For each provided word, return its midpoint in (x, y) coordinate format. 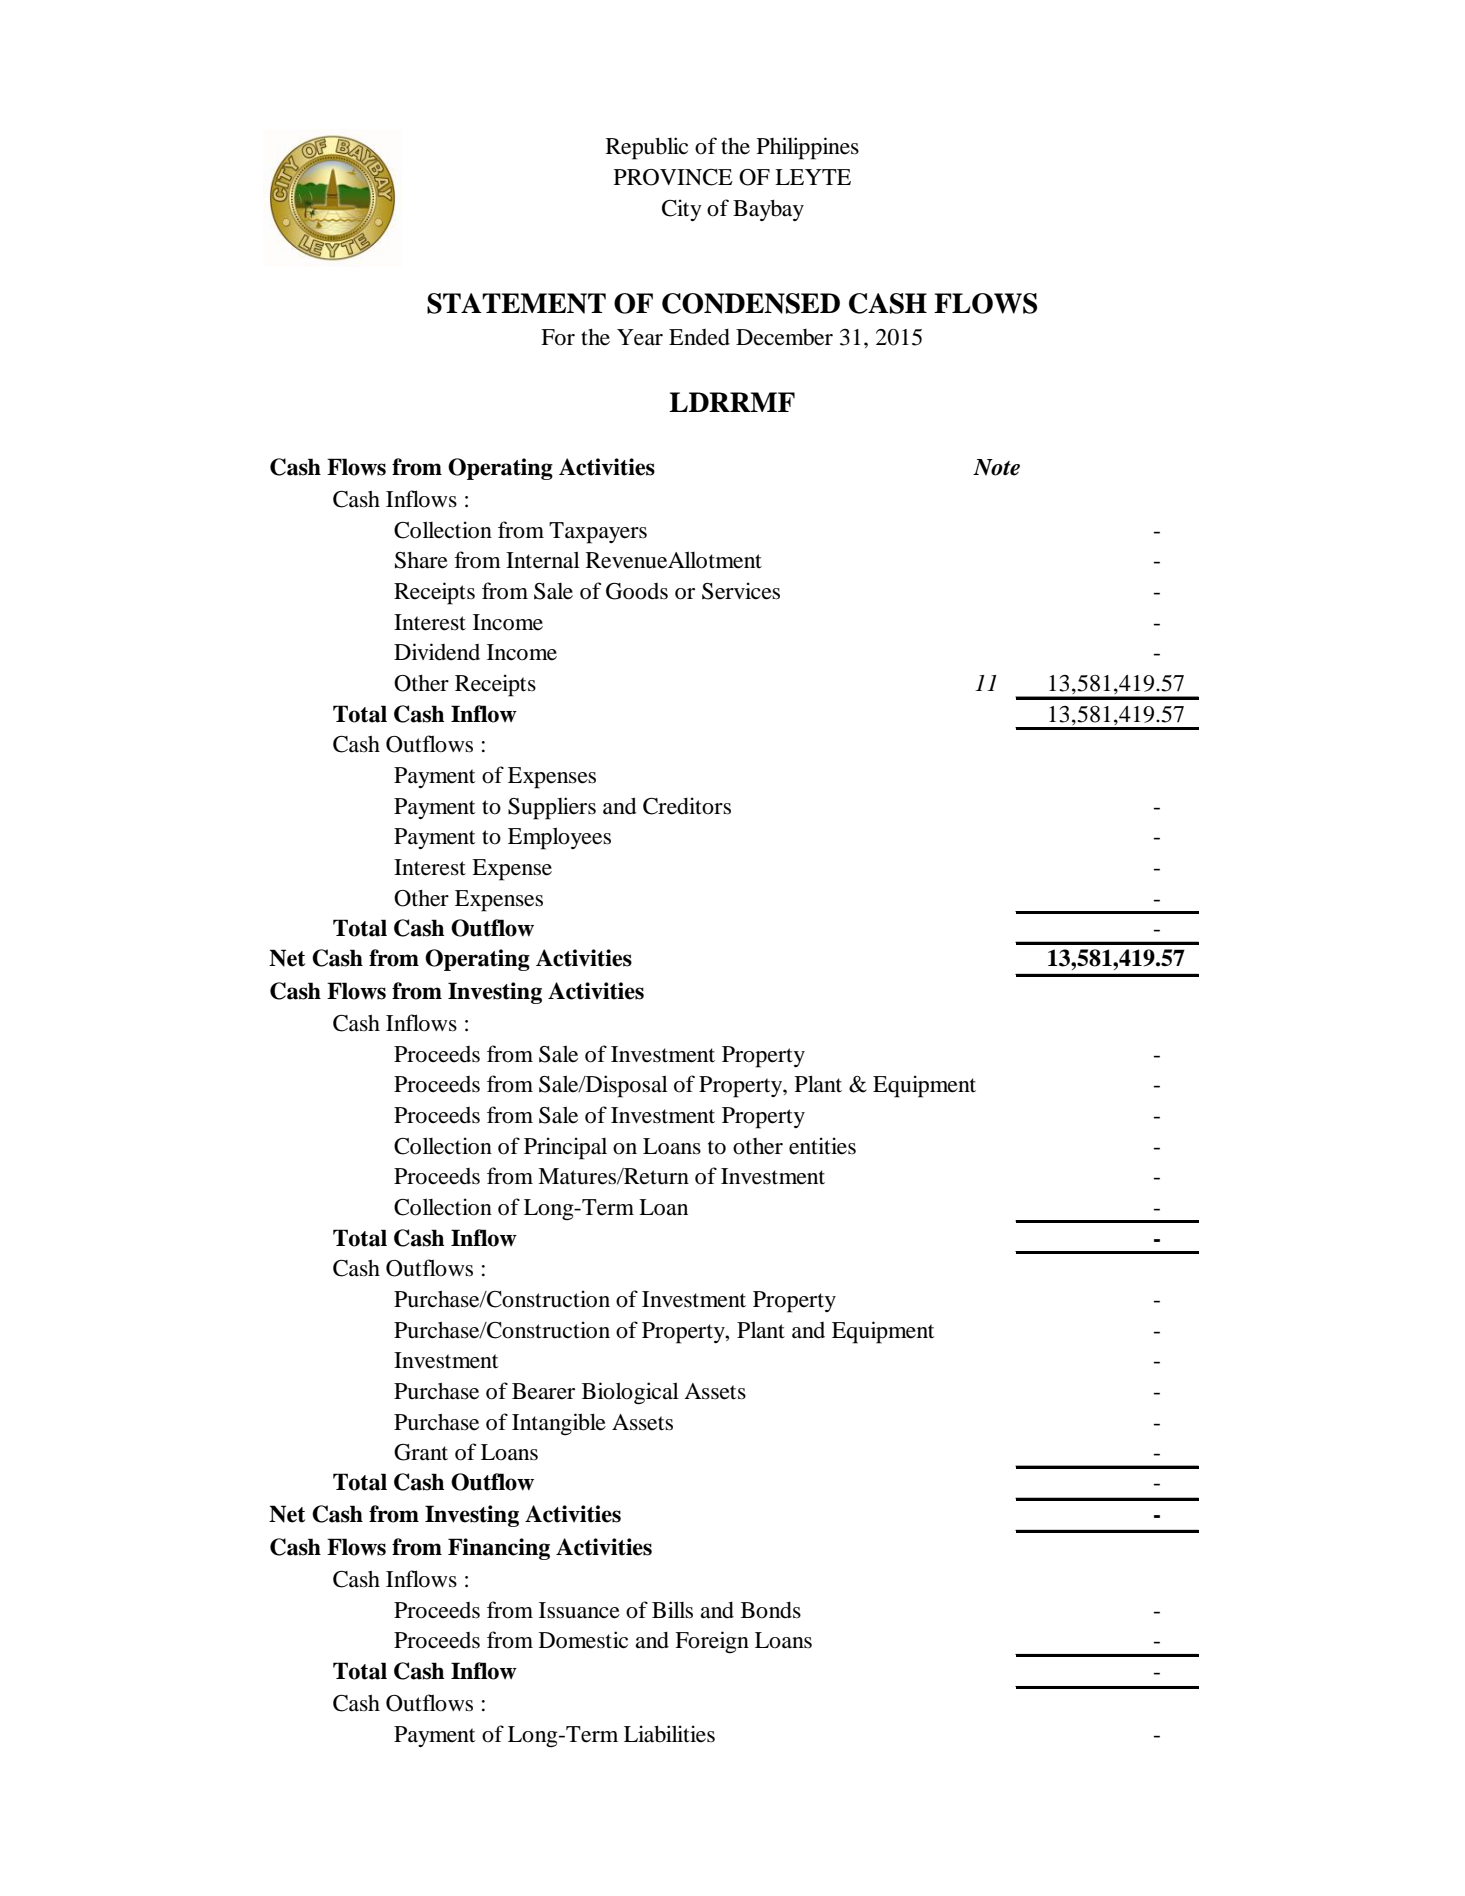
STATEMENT (516, 303)
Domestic (583, 1640)
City (682, 210)
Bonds (771, 1610)
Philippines (808, 148)
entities (822, 1146)
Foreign (712, 1642)
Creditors (687, 806)
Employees (559, 838)
